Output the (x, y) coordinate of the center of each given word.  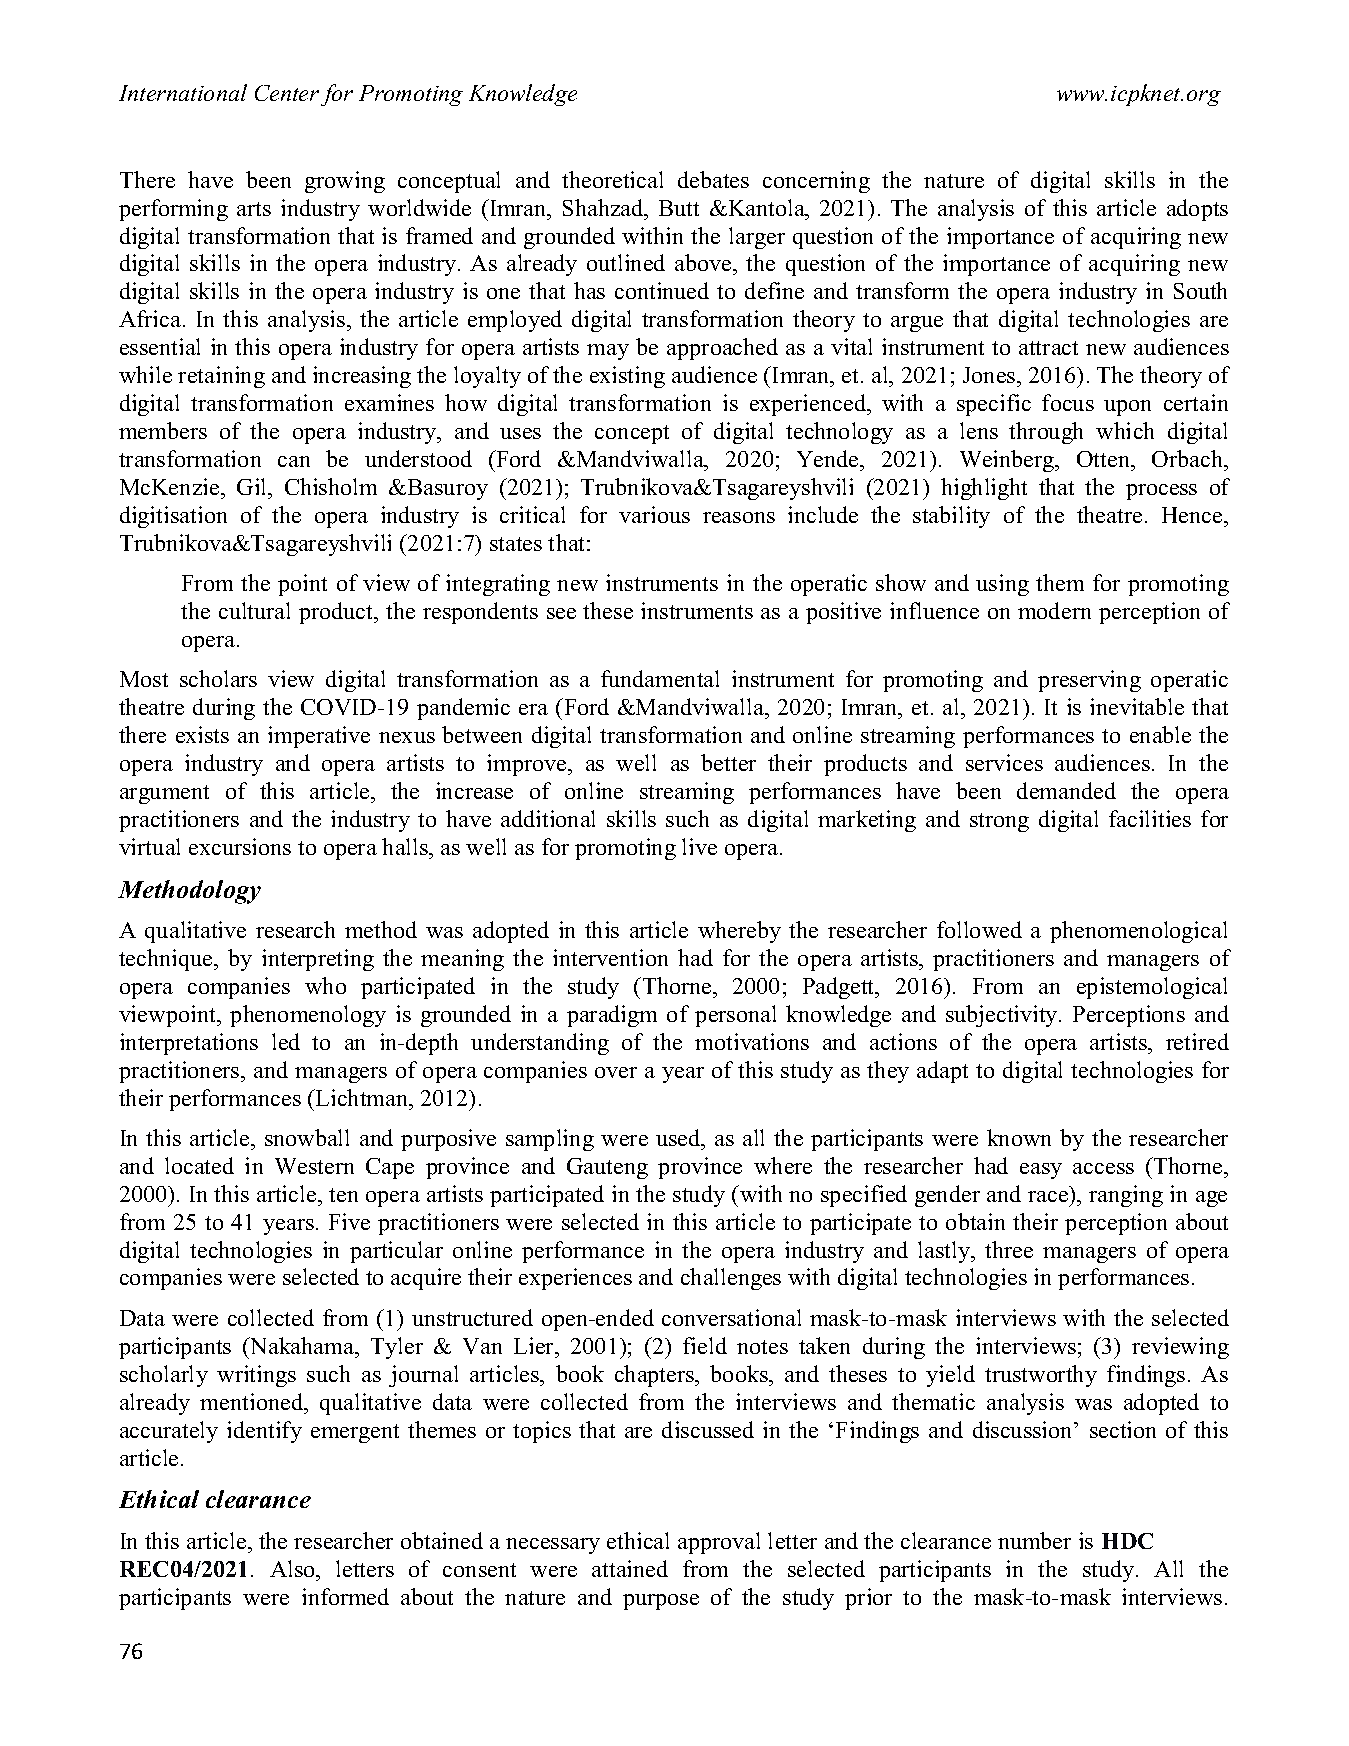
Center (287, 93)
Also (293, 1568)
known (1019, 1137)
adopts (1197, 210)
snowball (307, 1137)
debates (713, 179)
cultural (254, 610)
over (616, 1072)
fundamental (660, 678)
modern (1054, 610)
